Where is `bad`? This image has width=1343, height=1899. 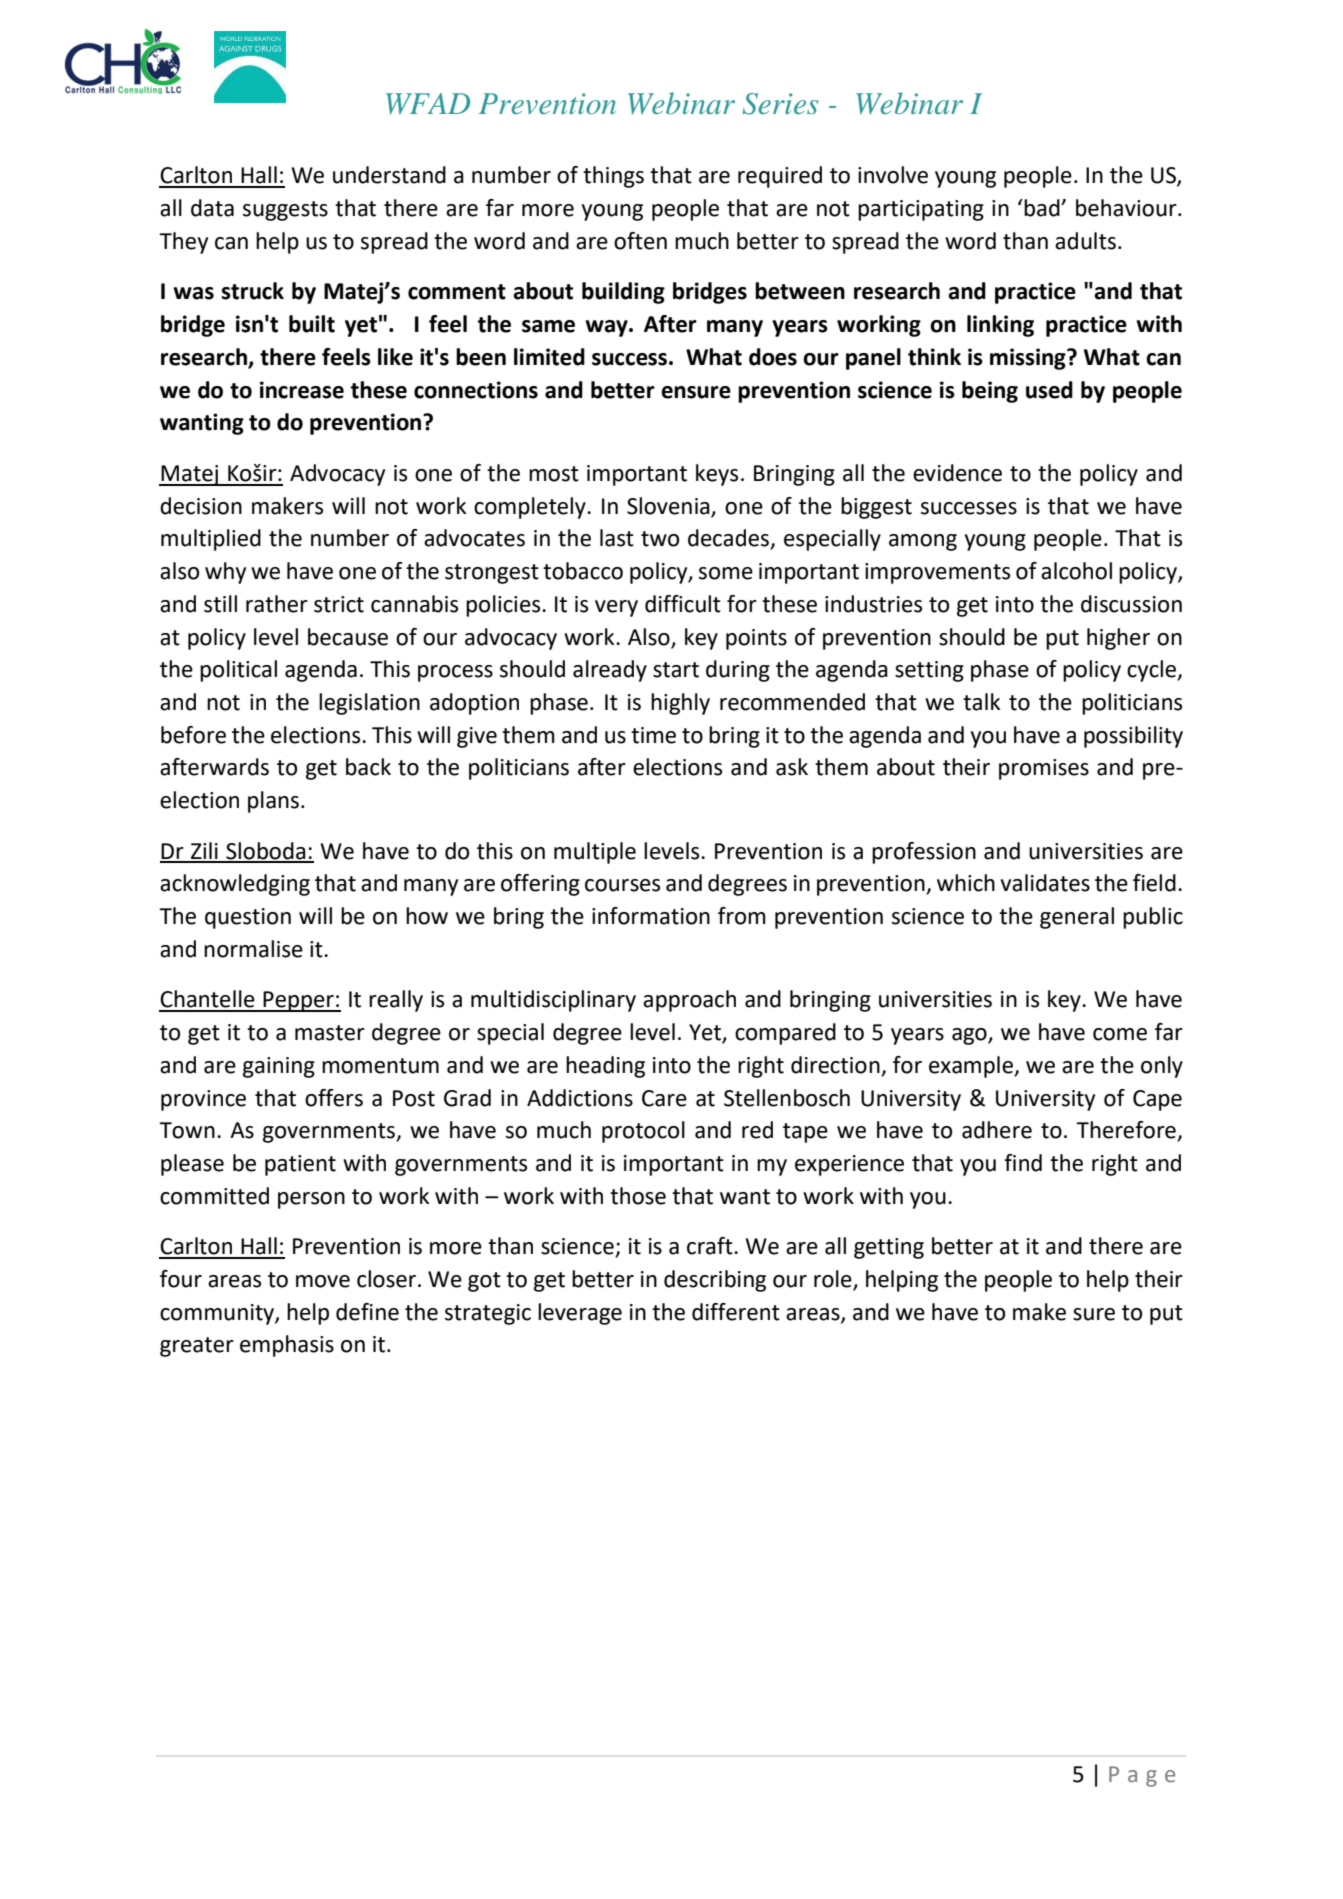 bad is located at coordinates (1043, 208).
